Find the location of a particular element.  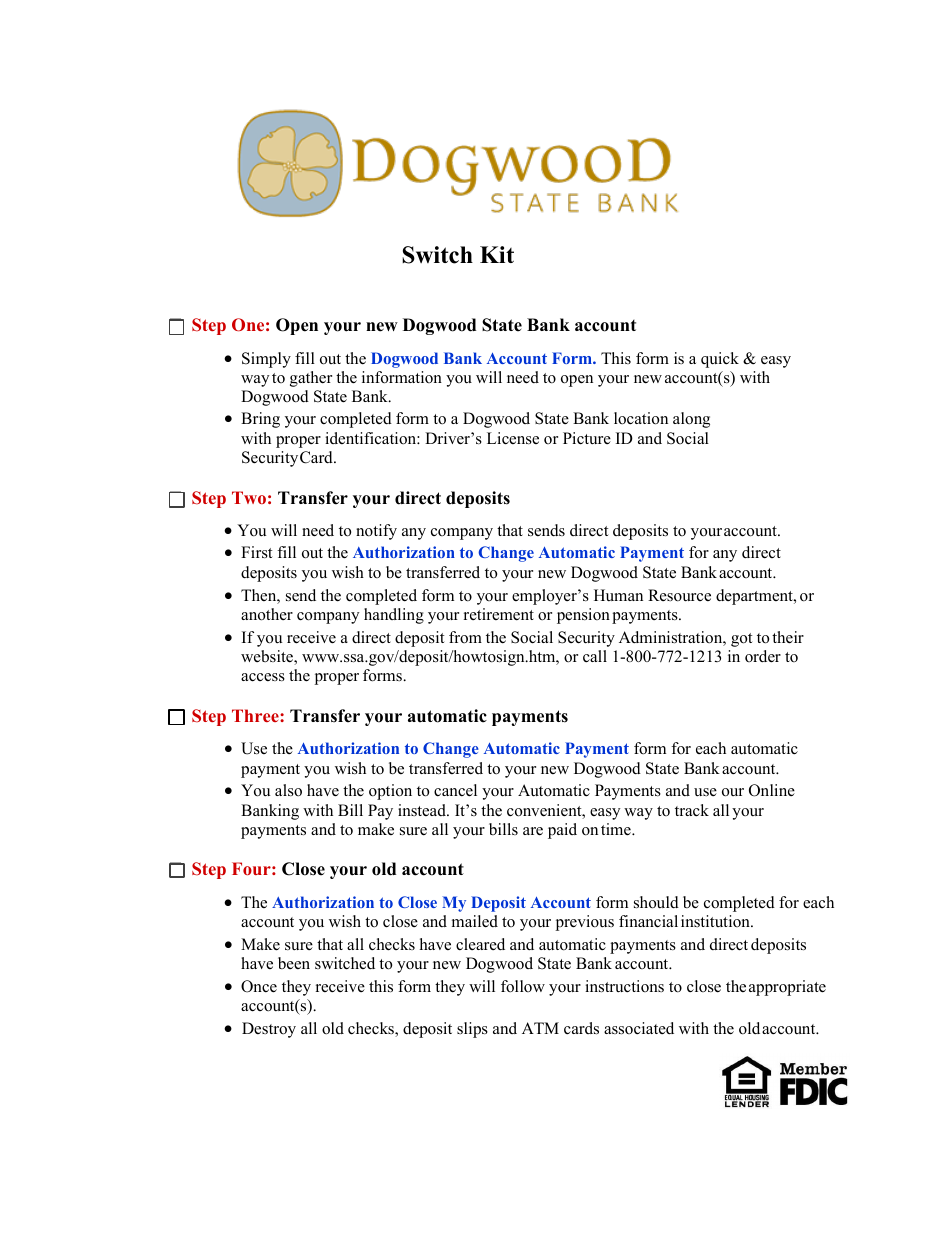

also is located at coordinates (288, 790).
